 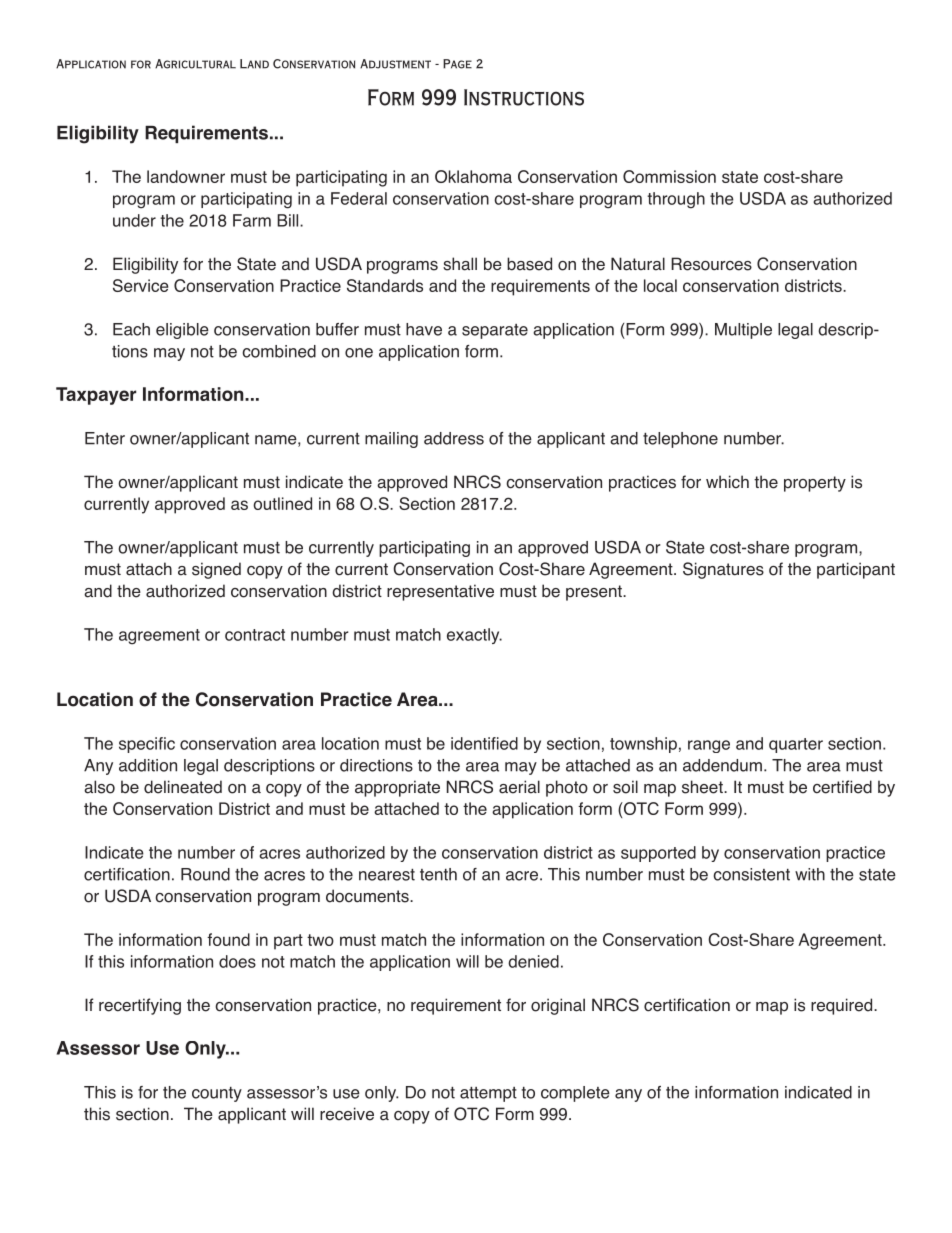 I want to click on signed, so click(x=216, y=570).
